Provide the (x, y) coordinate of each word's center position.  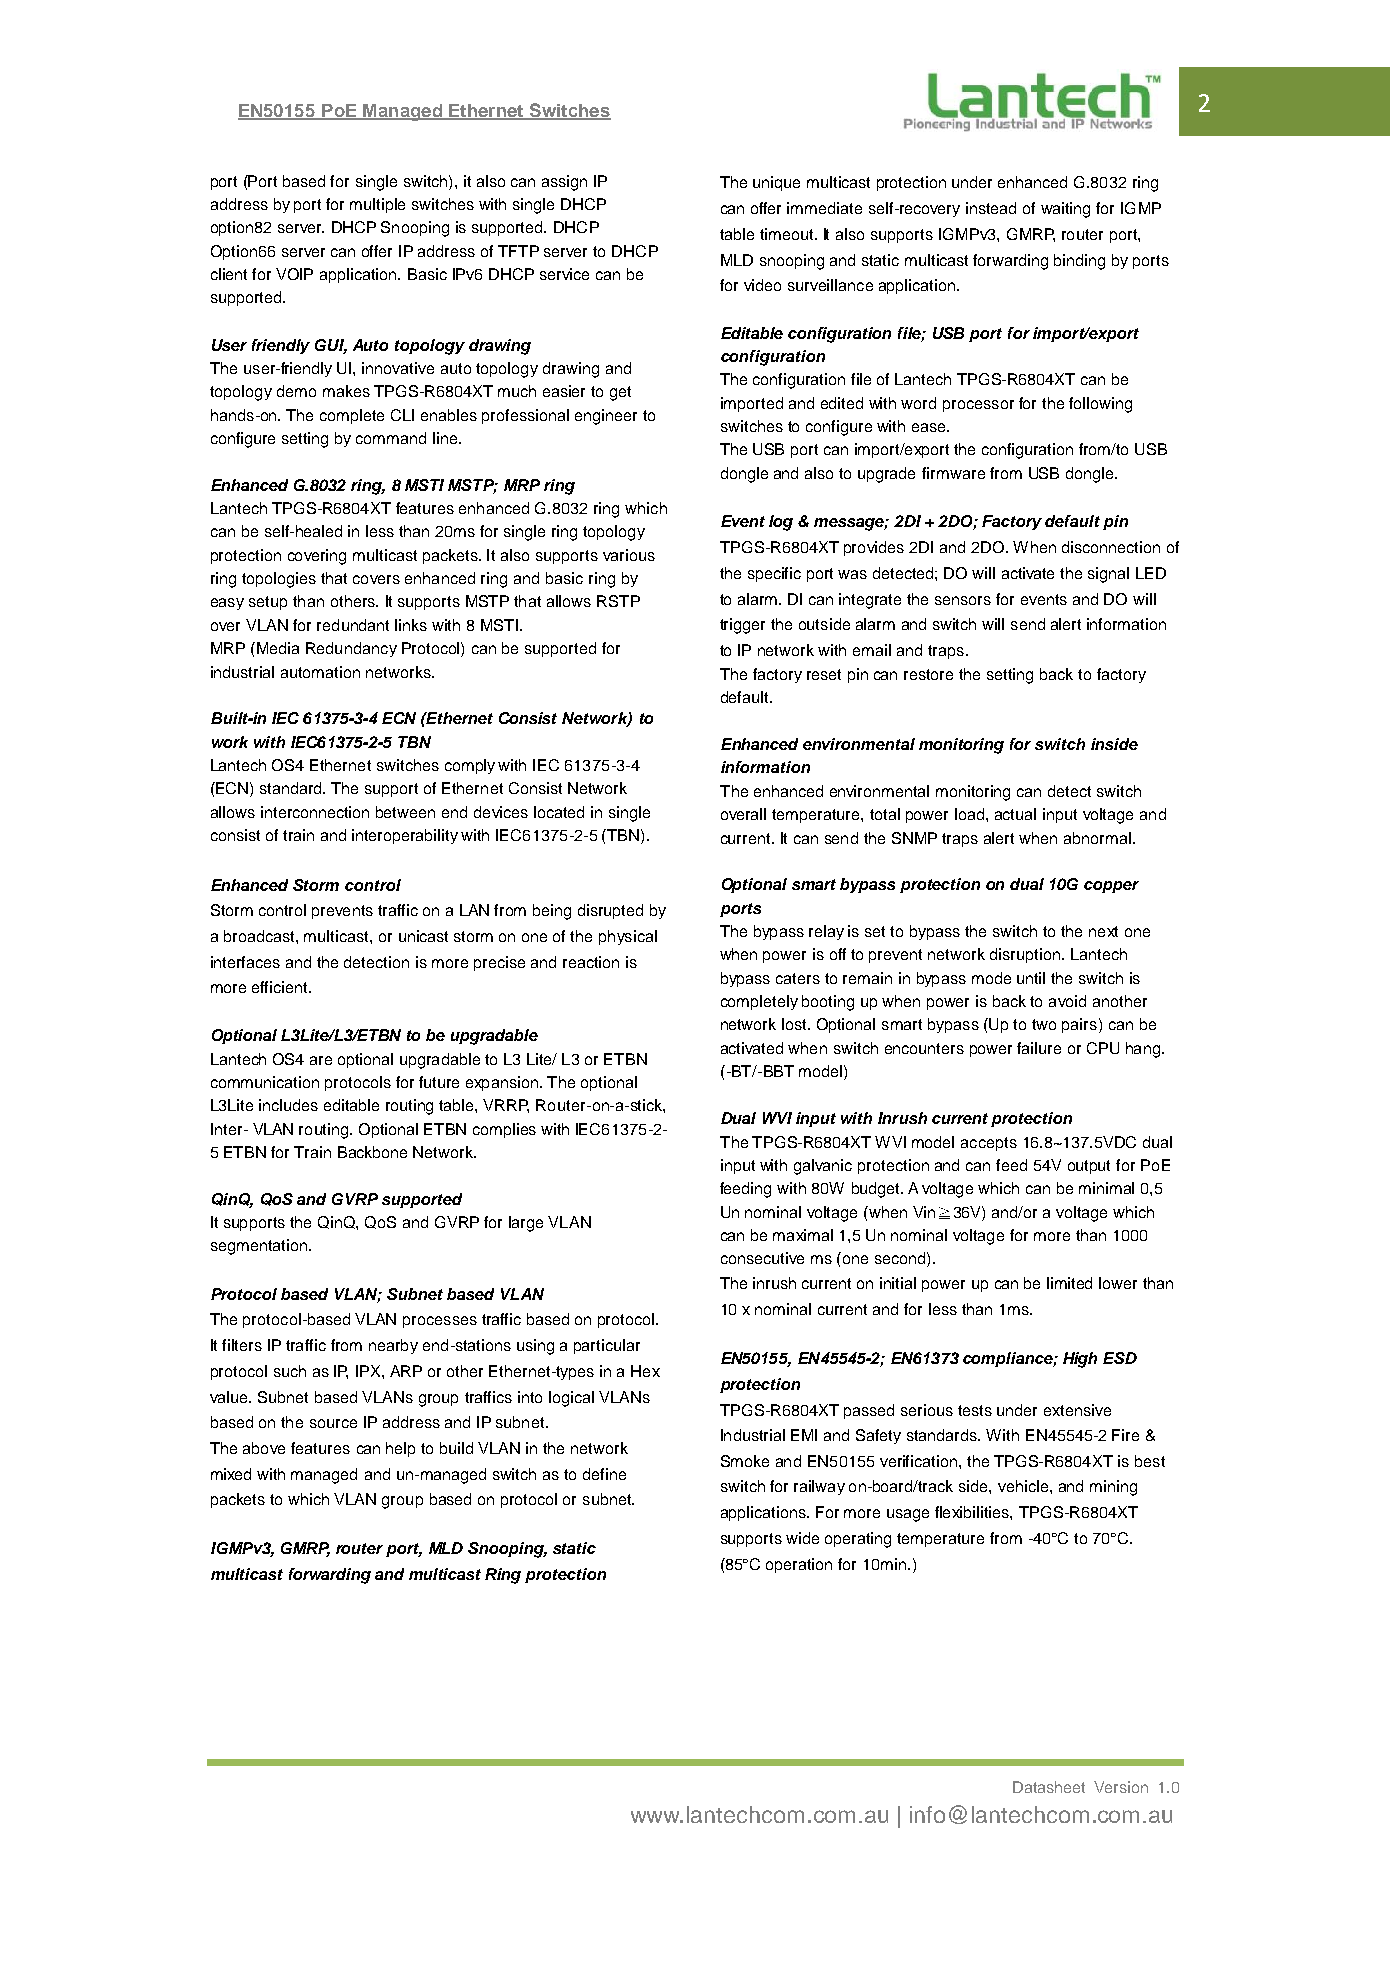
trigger (742, 626)
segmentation (260, 1247)
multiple (377, 205)
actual (1015, 814)
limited (1069, 1283)
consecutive (762, 1258)
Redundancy (351, 649)
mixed (231, 1474)
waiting (1065, 210)
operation (799, 1565)
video (762, 285)
